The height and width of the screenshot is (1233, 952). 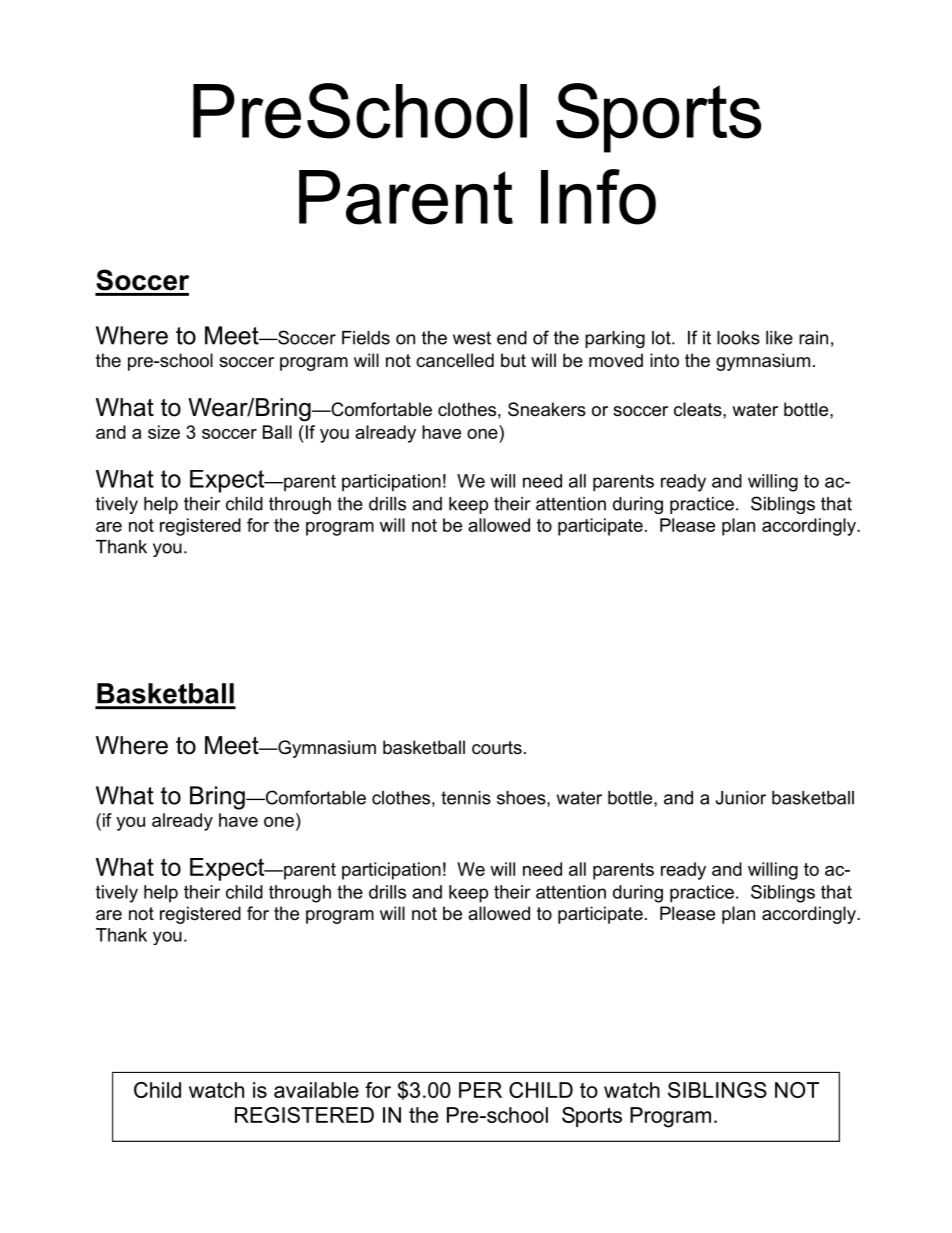 I want to click on PER, so click(x=480, y=1090).
